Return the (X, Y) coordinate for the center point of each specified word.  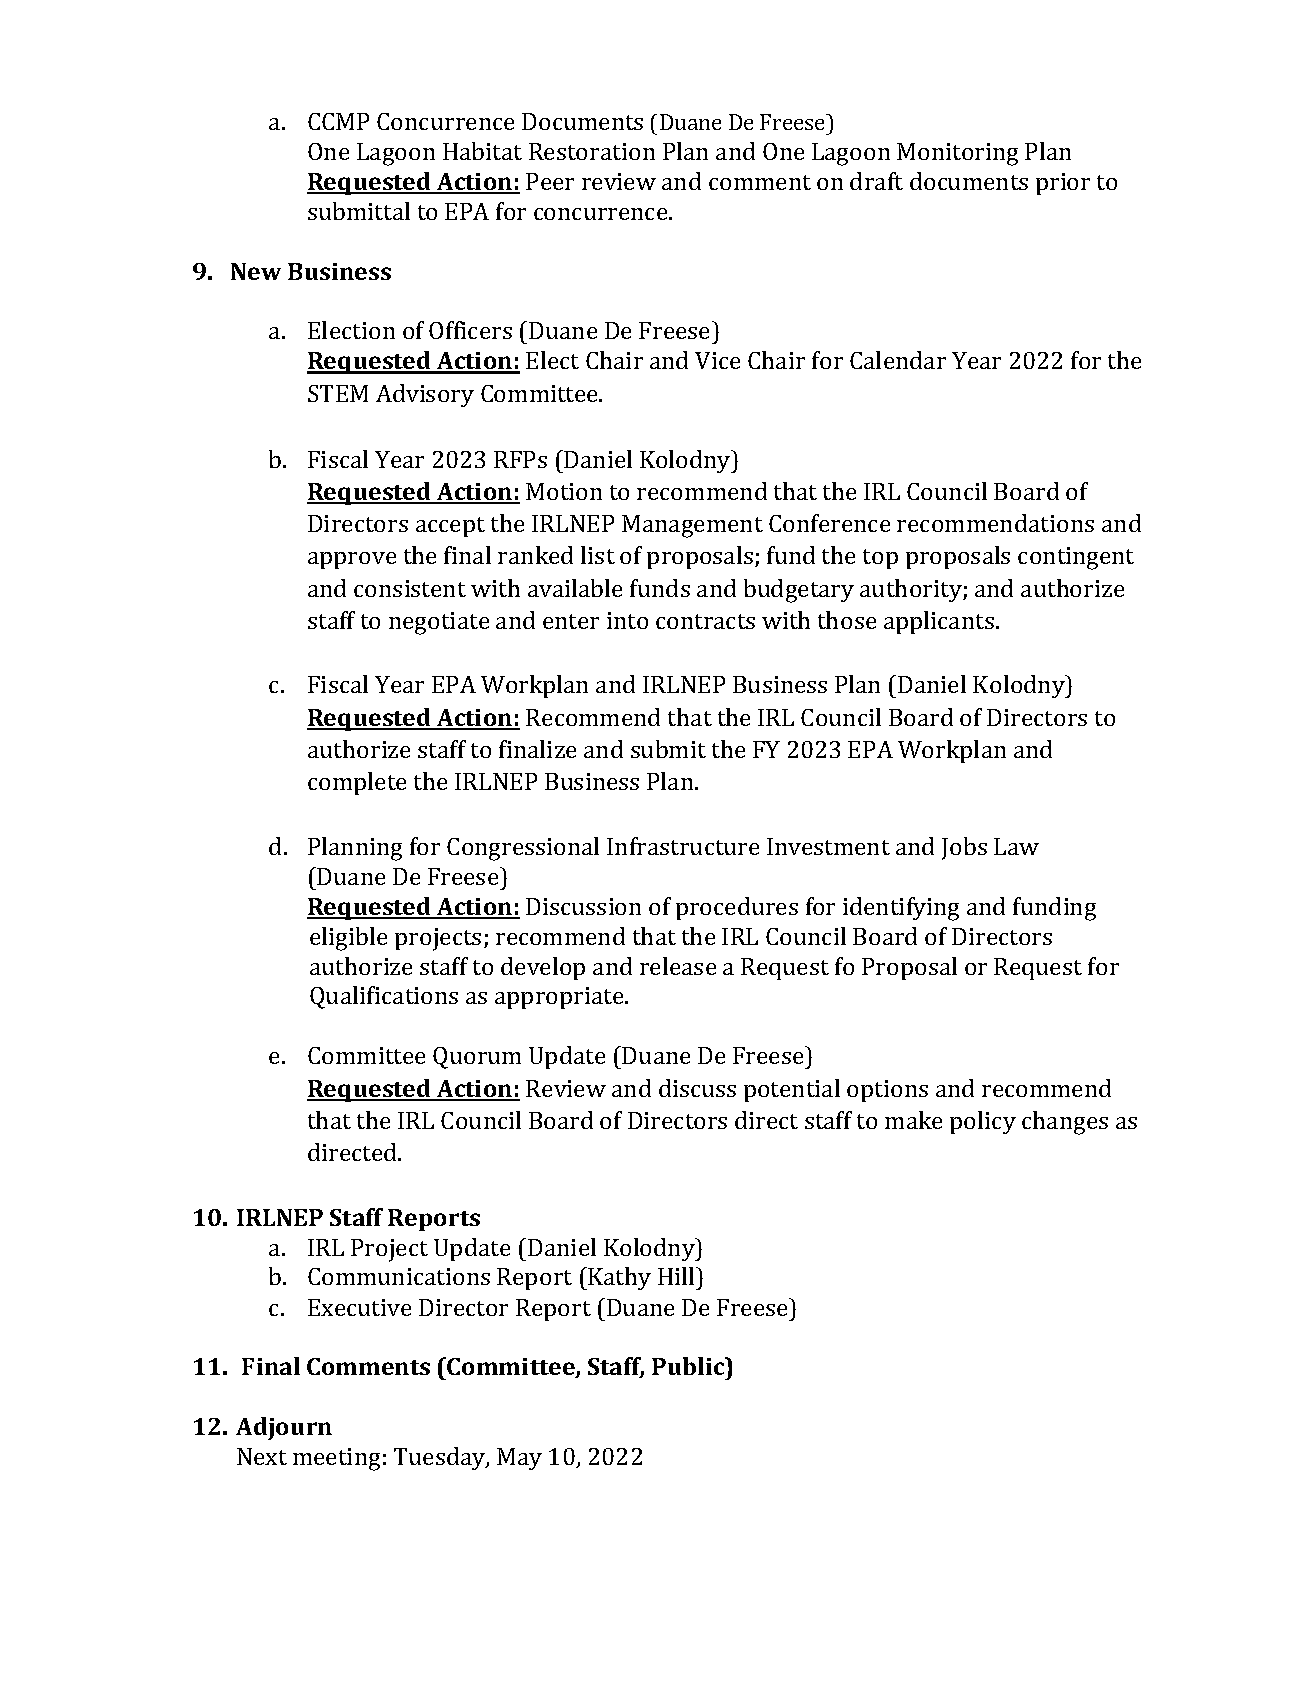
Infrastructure (683, 846)
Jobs (964, 848)
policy (983, 1122)
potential (792, 1090)
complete (357, 783)
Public (689, 1366)
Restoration (592, 151)
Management (692, 526)
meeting (336, 1459)
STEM (338, 393)
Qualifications (384, 997)
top (880, 559)
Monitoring (957, 154)
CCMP (338, 121)
